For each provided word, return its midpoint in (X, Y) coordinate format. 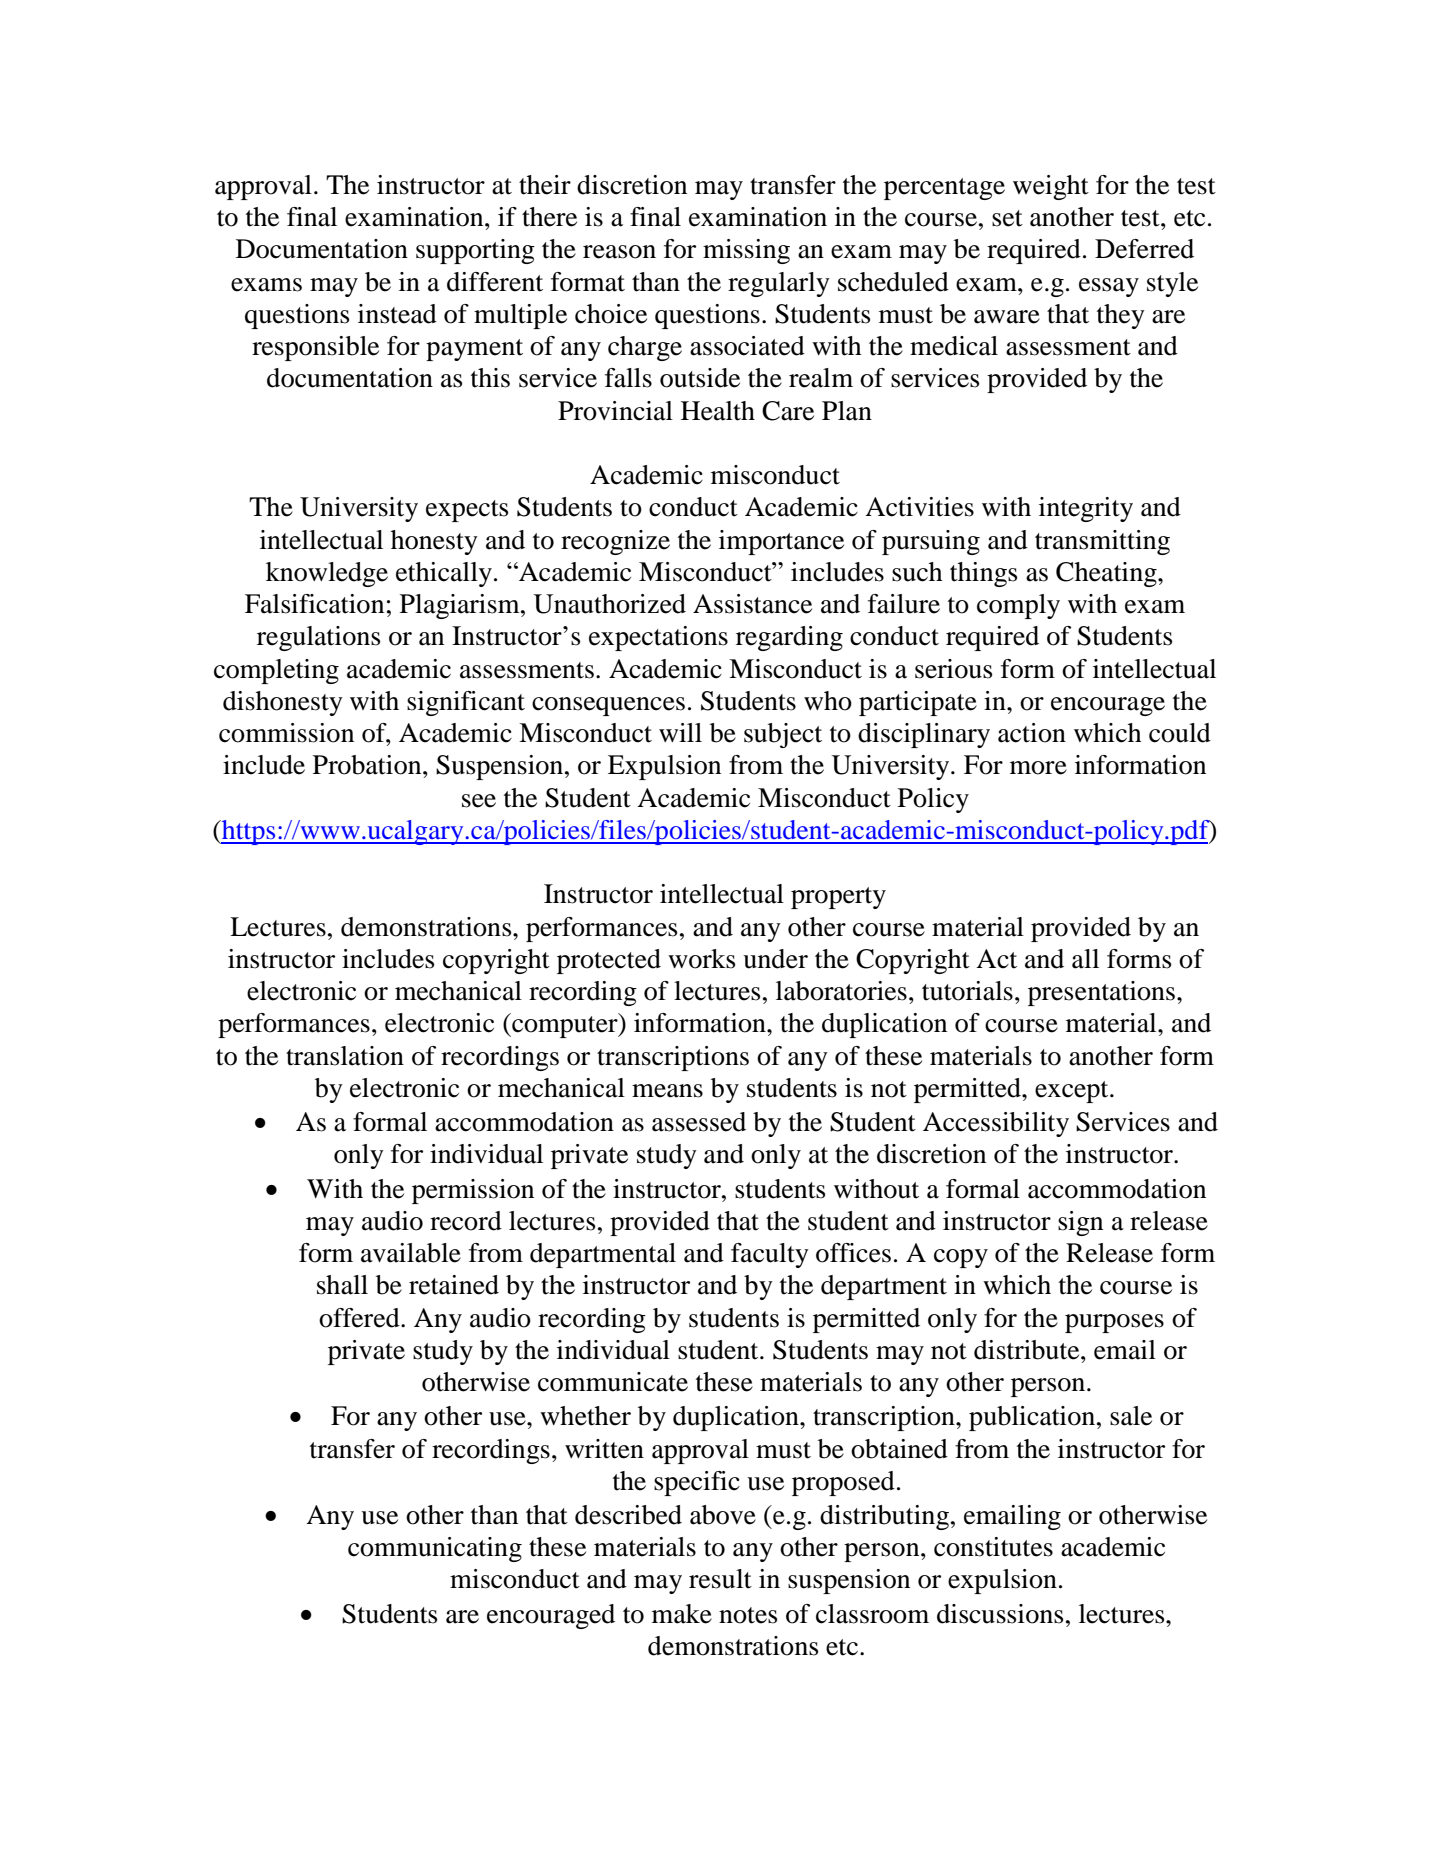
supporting (475, 251)
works (701, 959)
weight (1051, 187)
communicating (435, 1549)
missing (746, 251)
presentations (1103, 993)
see (479, 801)
